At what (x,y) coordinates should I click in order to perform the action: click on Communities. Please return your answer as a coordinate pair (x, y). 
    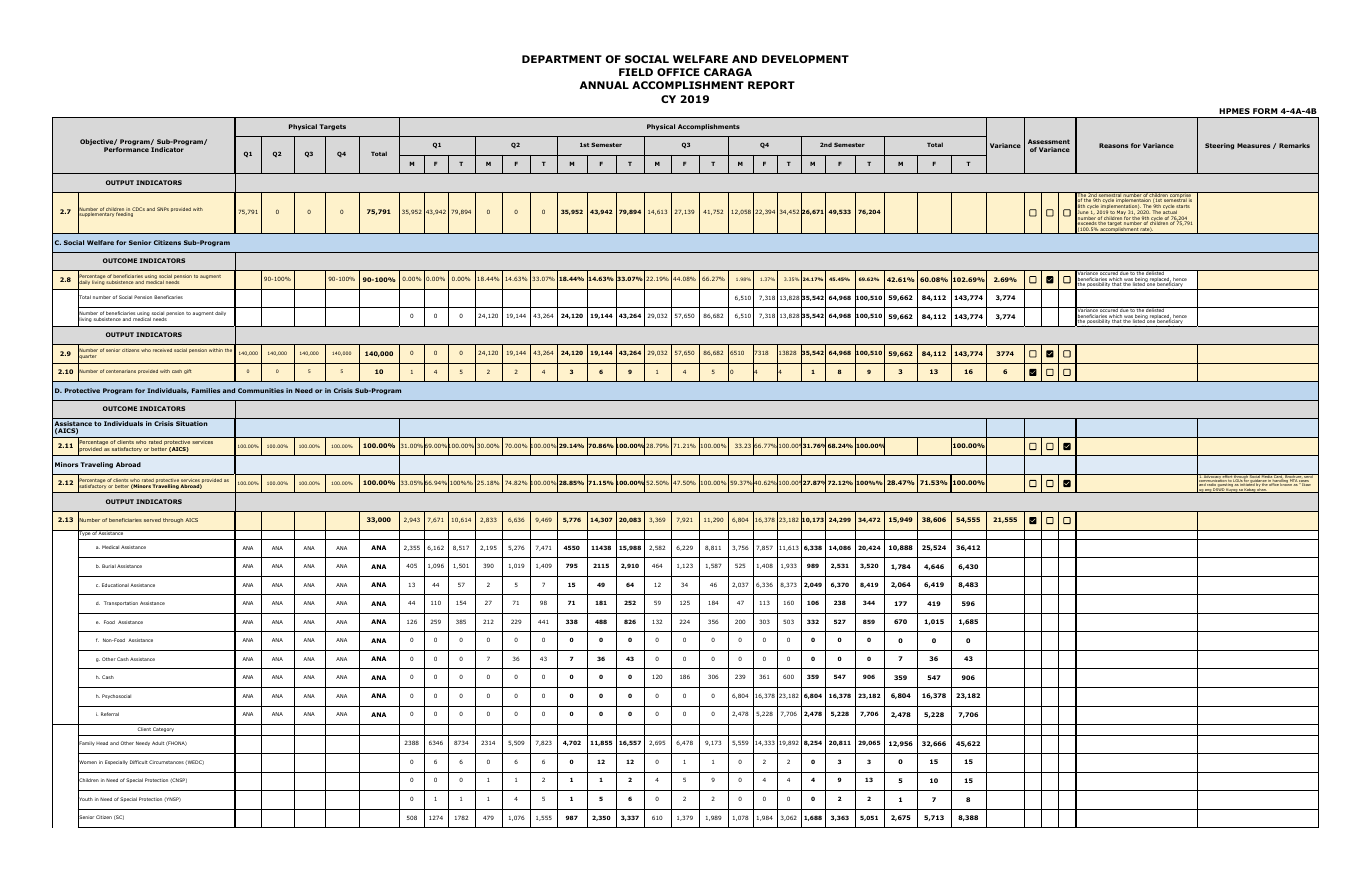
    Looking at the image, I should click on (261, 390).
